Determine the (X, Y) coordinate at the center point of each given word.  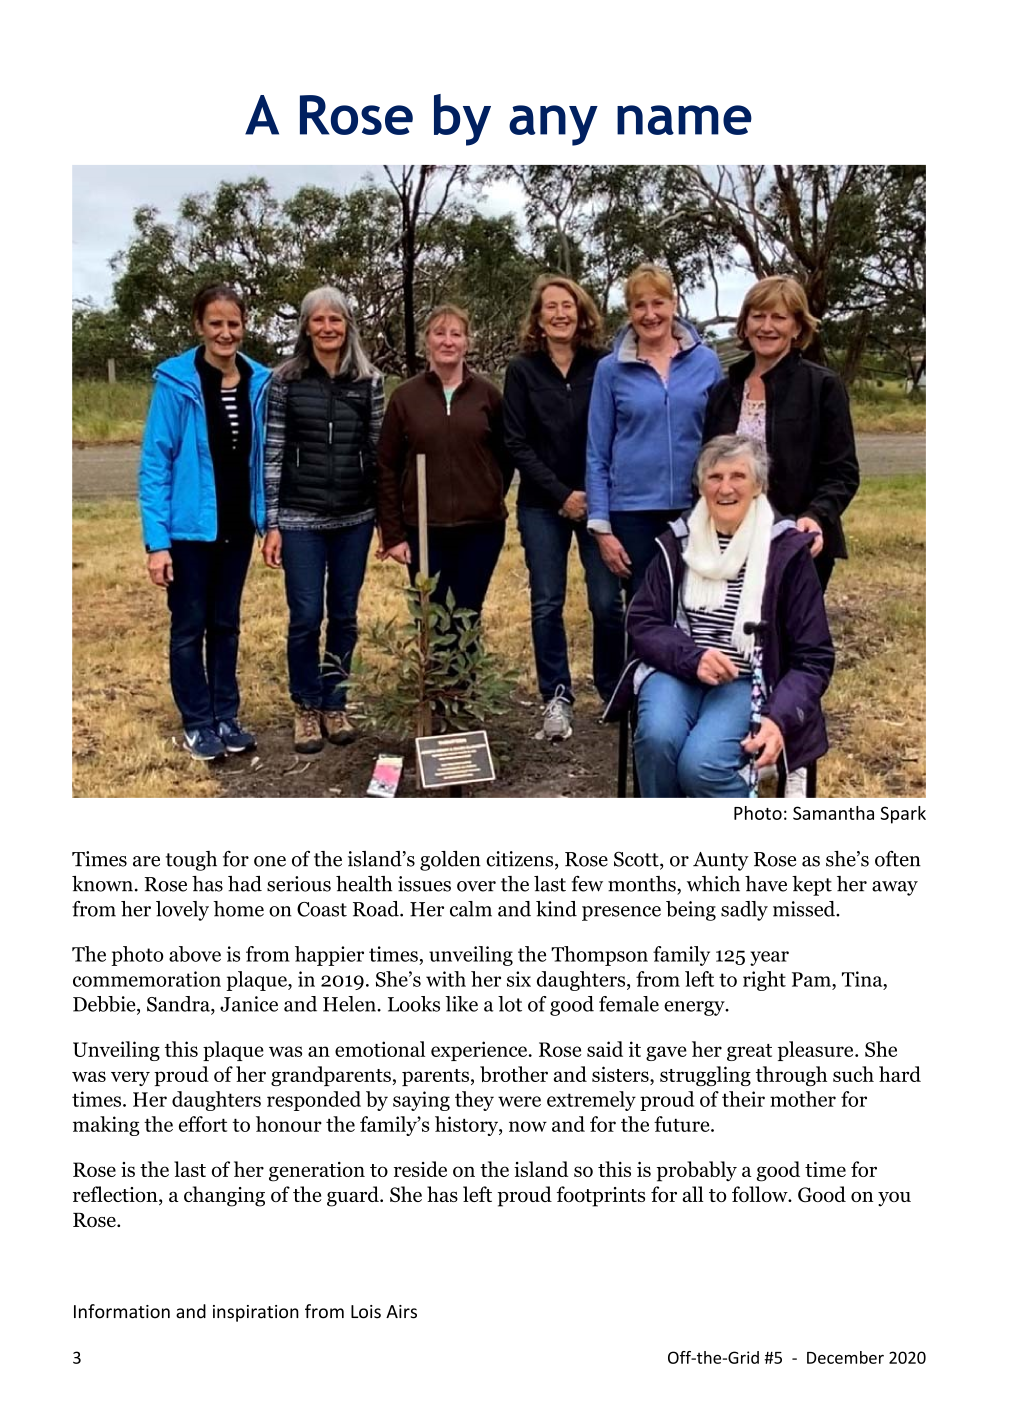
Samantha (833, 813)
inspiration (256, 1313)
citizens (521, 860)
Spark (903, 815)
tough (191, 861)
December (845, 1357)
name (684, 120)
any (553, 125)
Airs (401, 1312)
